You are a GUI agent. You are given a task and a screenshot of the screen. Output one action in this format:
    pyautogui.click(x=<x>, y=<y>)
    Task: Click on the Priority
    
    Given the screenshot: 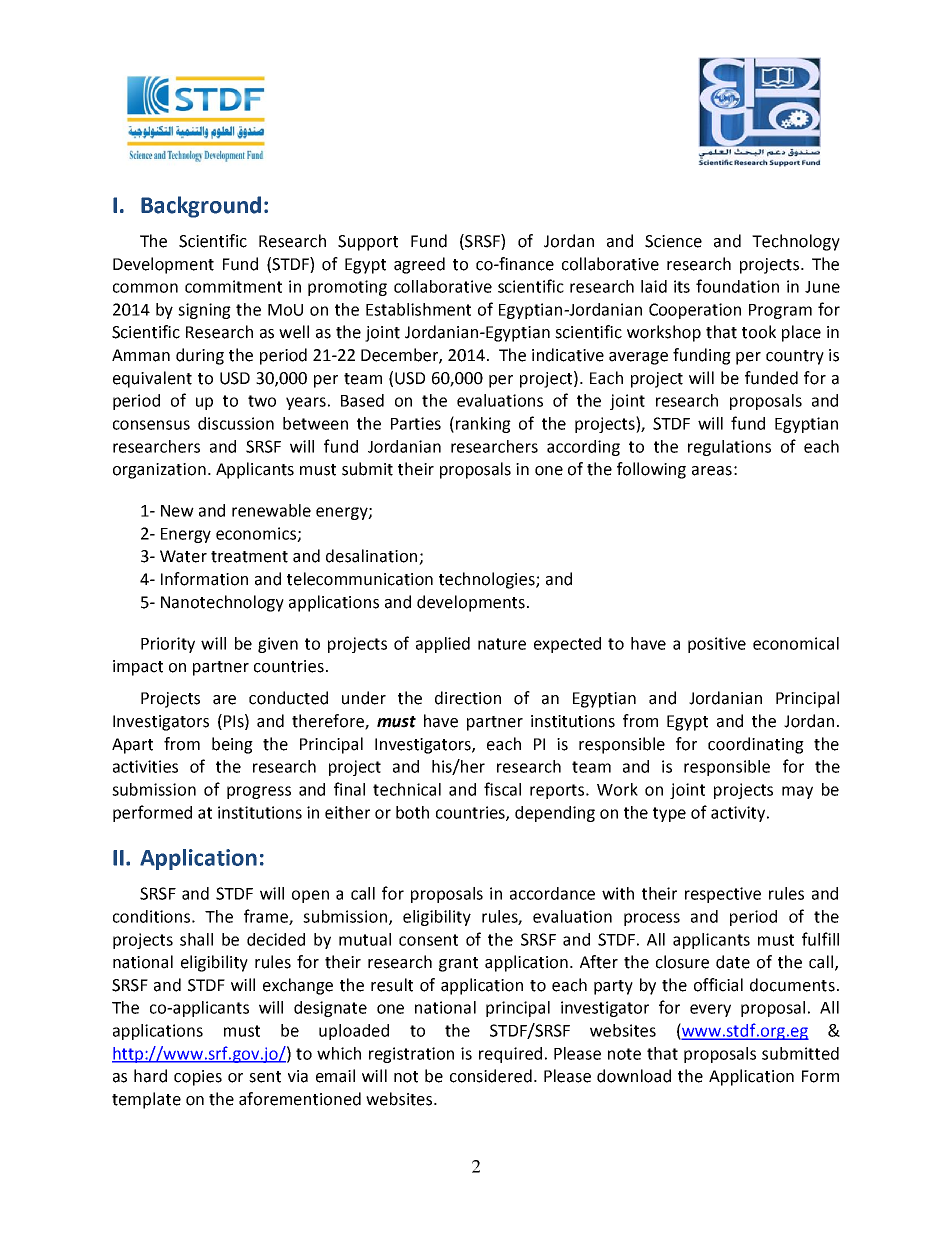 What is the action you would take?
    pyautogui.click(x=168, y=645)
